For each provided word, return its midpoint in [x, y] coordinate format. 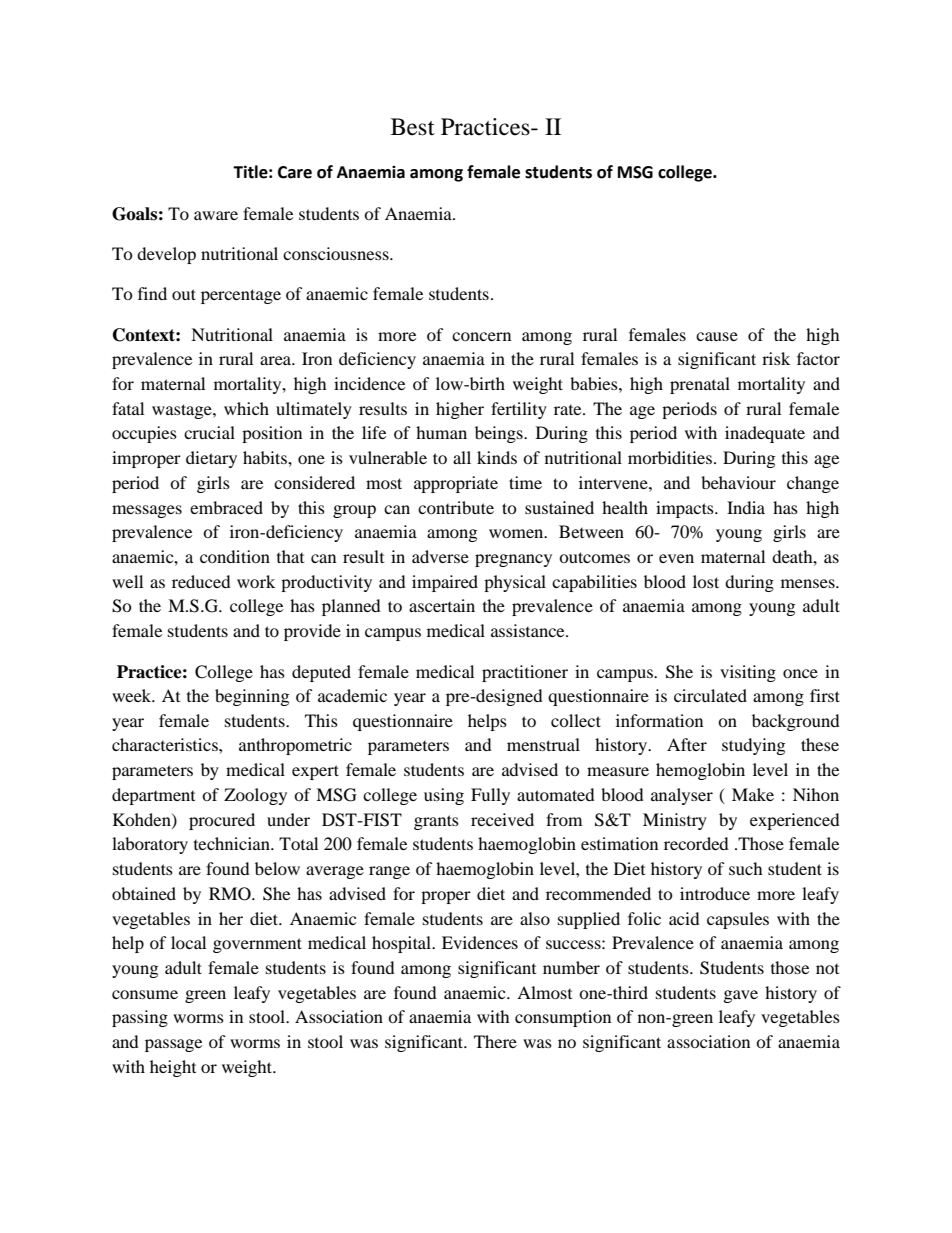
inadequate [765, 434]
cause [717, 336]
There [495, 1041]
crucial [209, 432]
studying [753, 746]
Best [413, 127]
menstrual [543, 744]
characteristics [166, 744]
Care [295, 172]
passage [173, 1045]
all [462, 457]
